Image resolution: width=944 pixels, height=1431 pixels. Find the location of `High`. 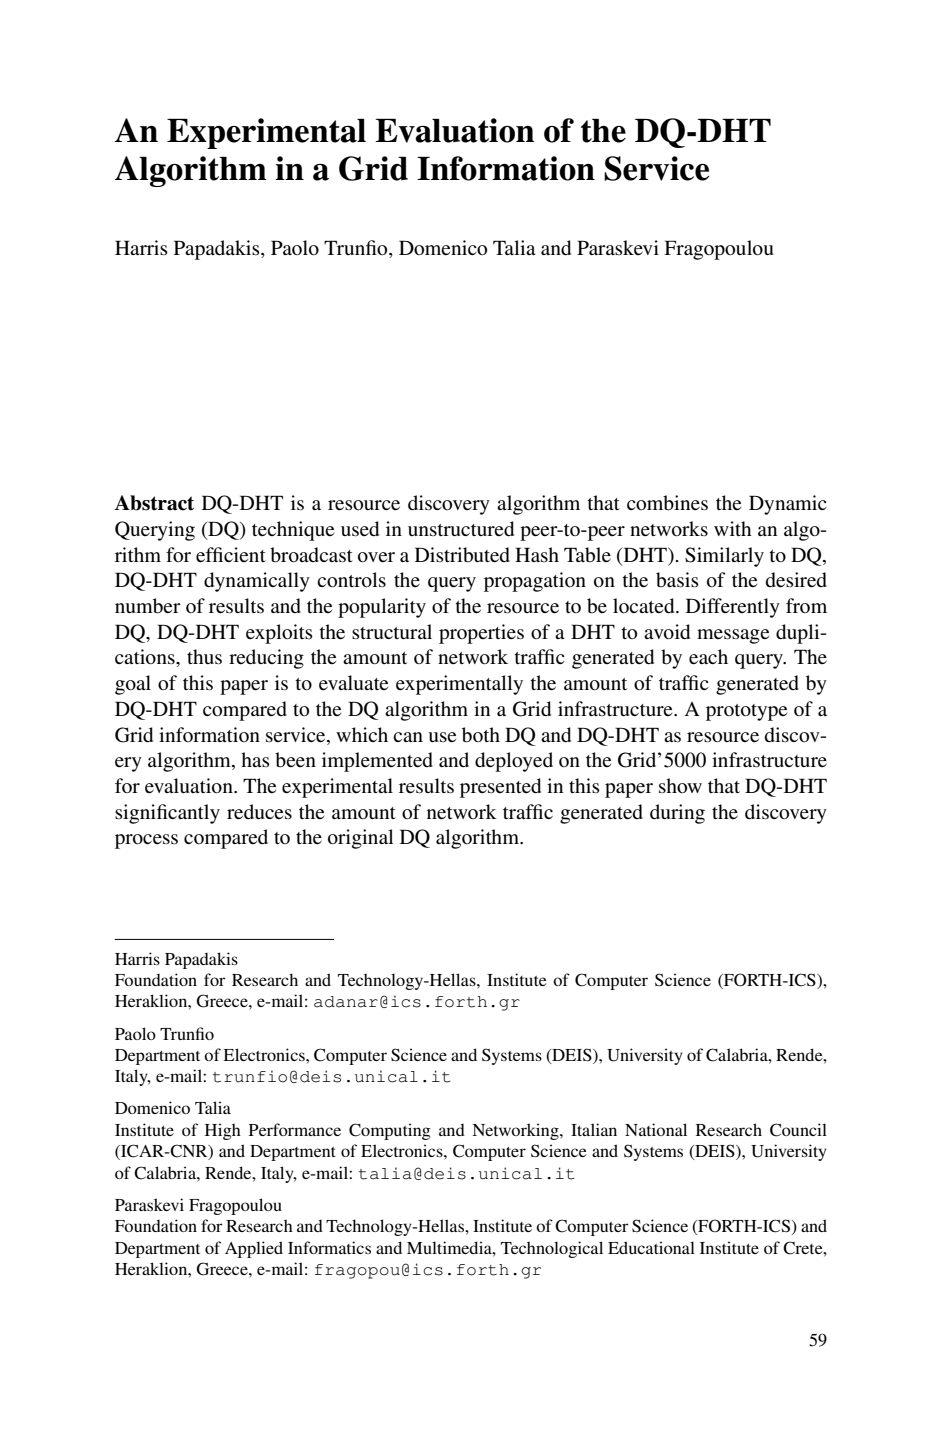

High is located at coordinates (223, 1131).
